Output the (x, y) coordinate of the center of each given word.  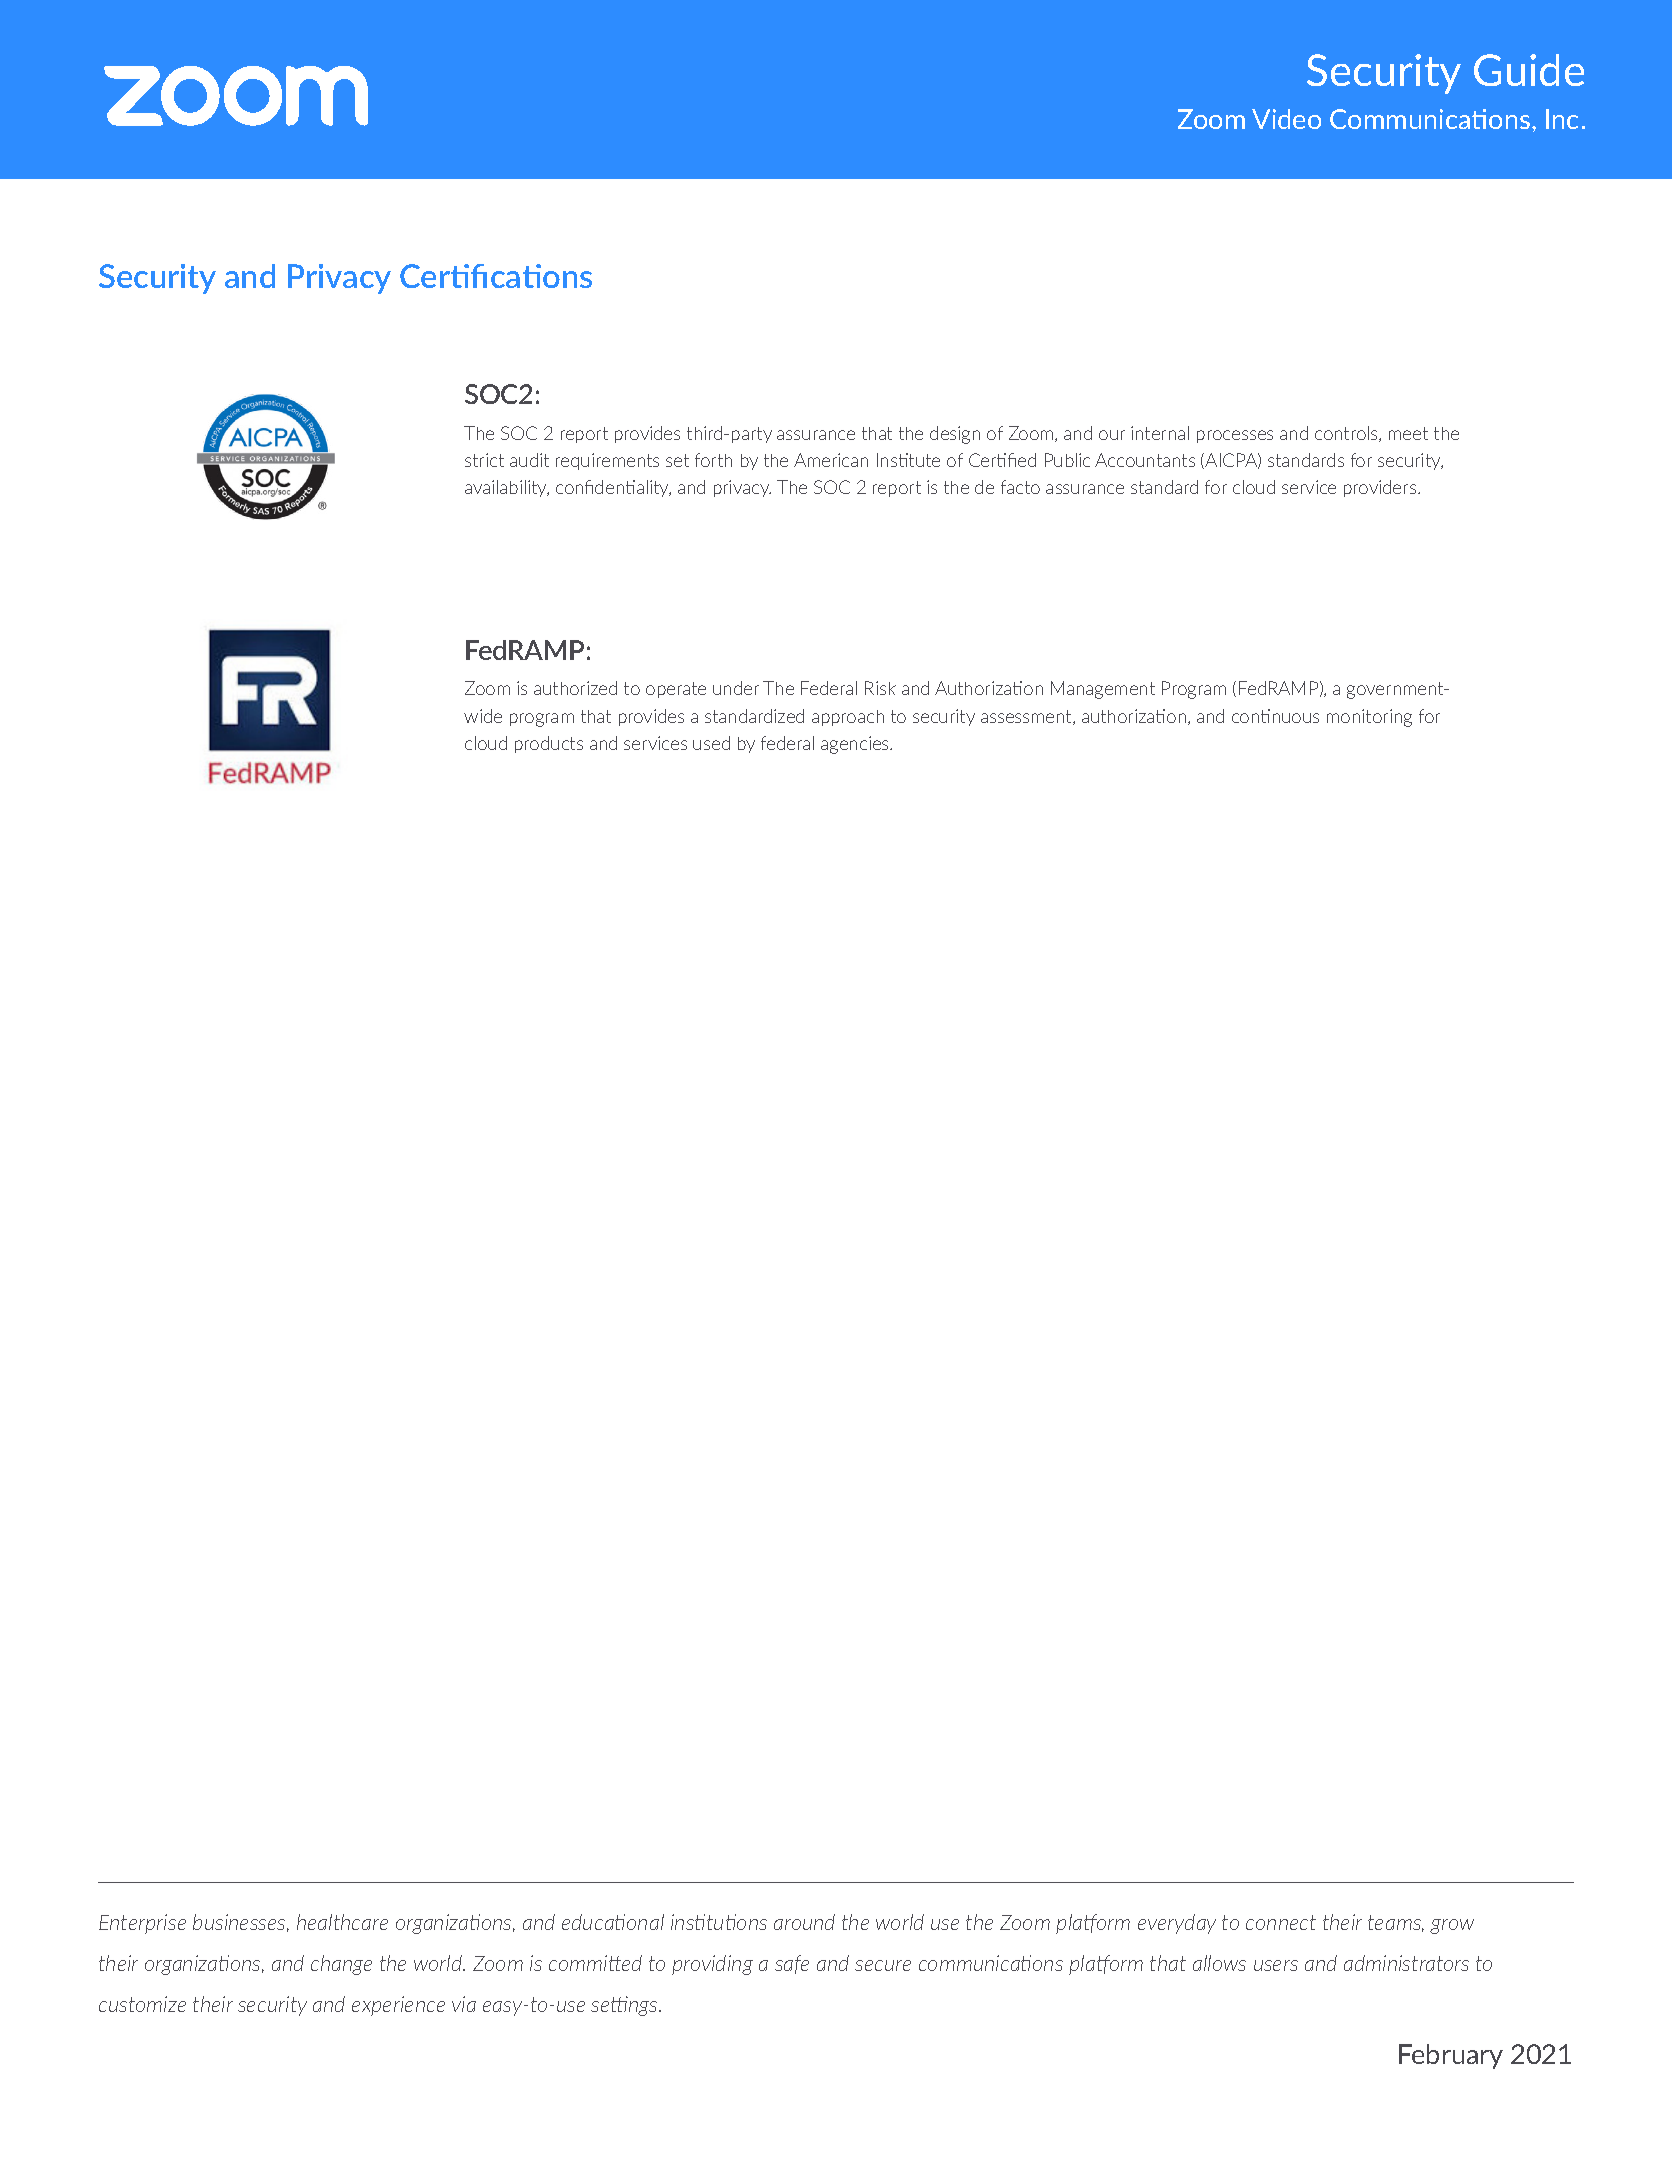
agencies (856, 745)
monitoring (1369, 718)
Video (1286, 119)
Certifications (496, 276)
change (341, 1965)
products (549, 744)
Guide (1529, 70)
